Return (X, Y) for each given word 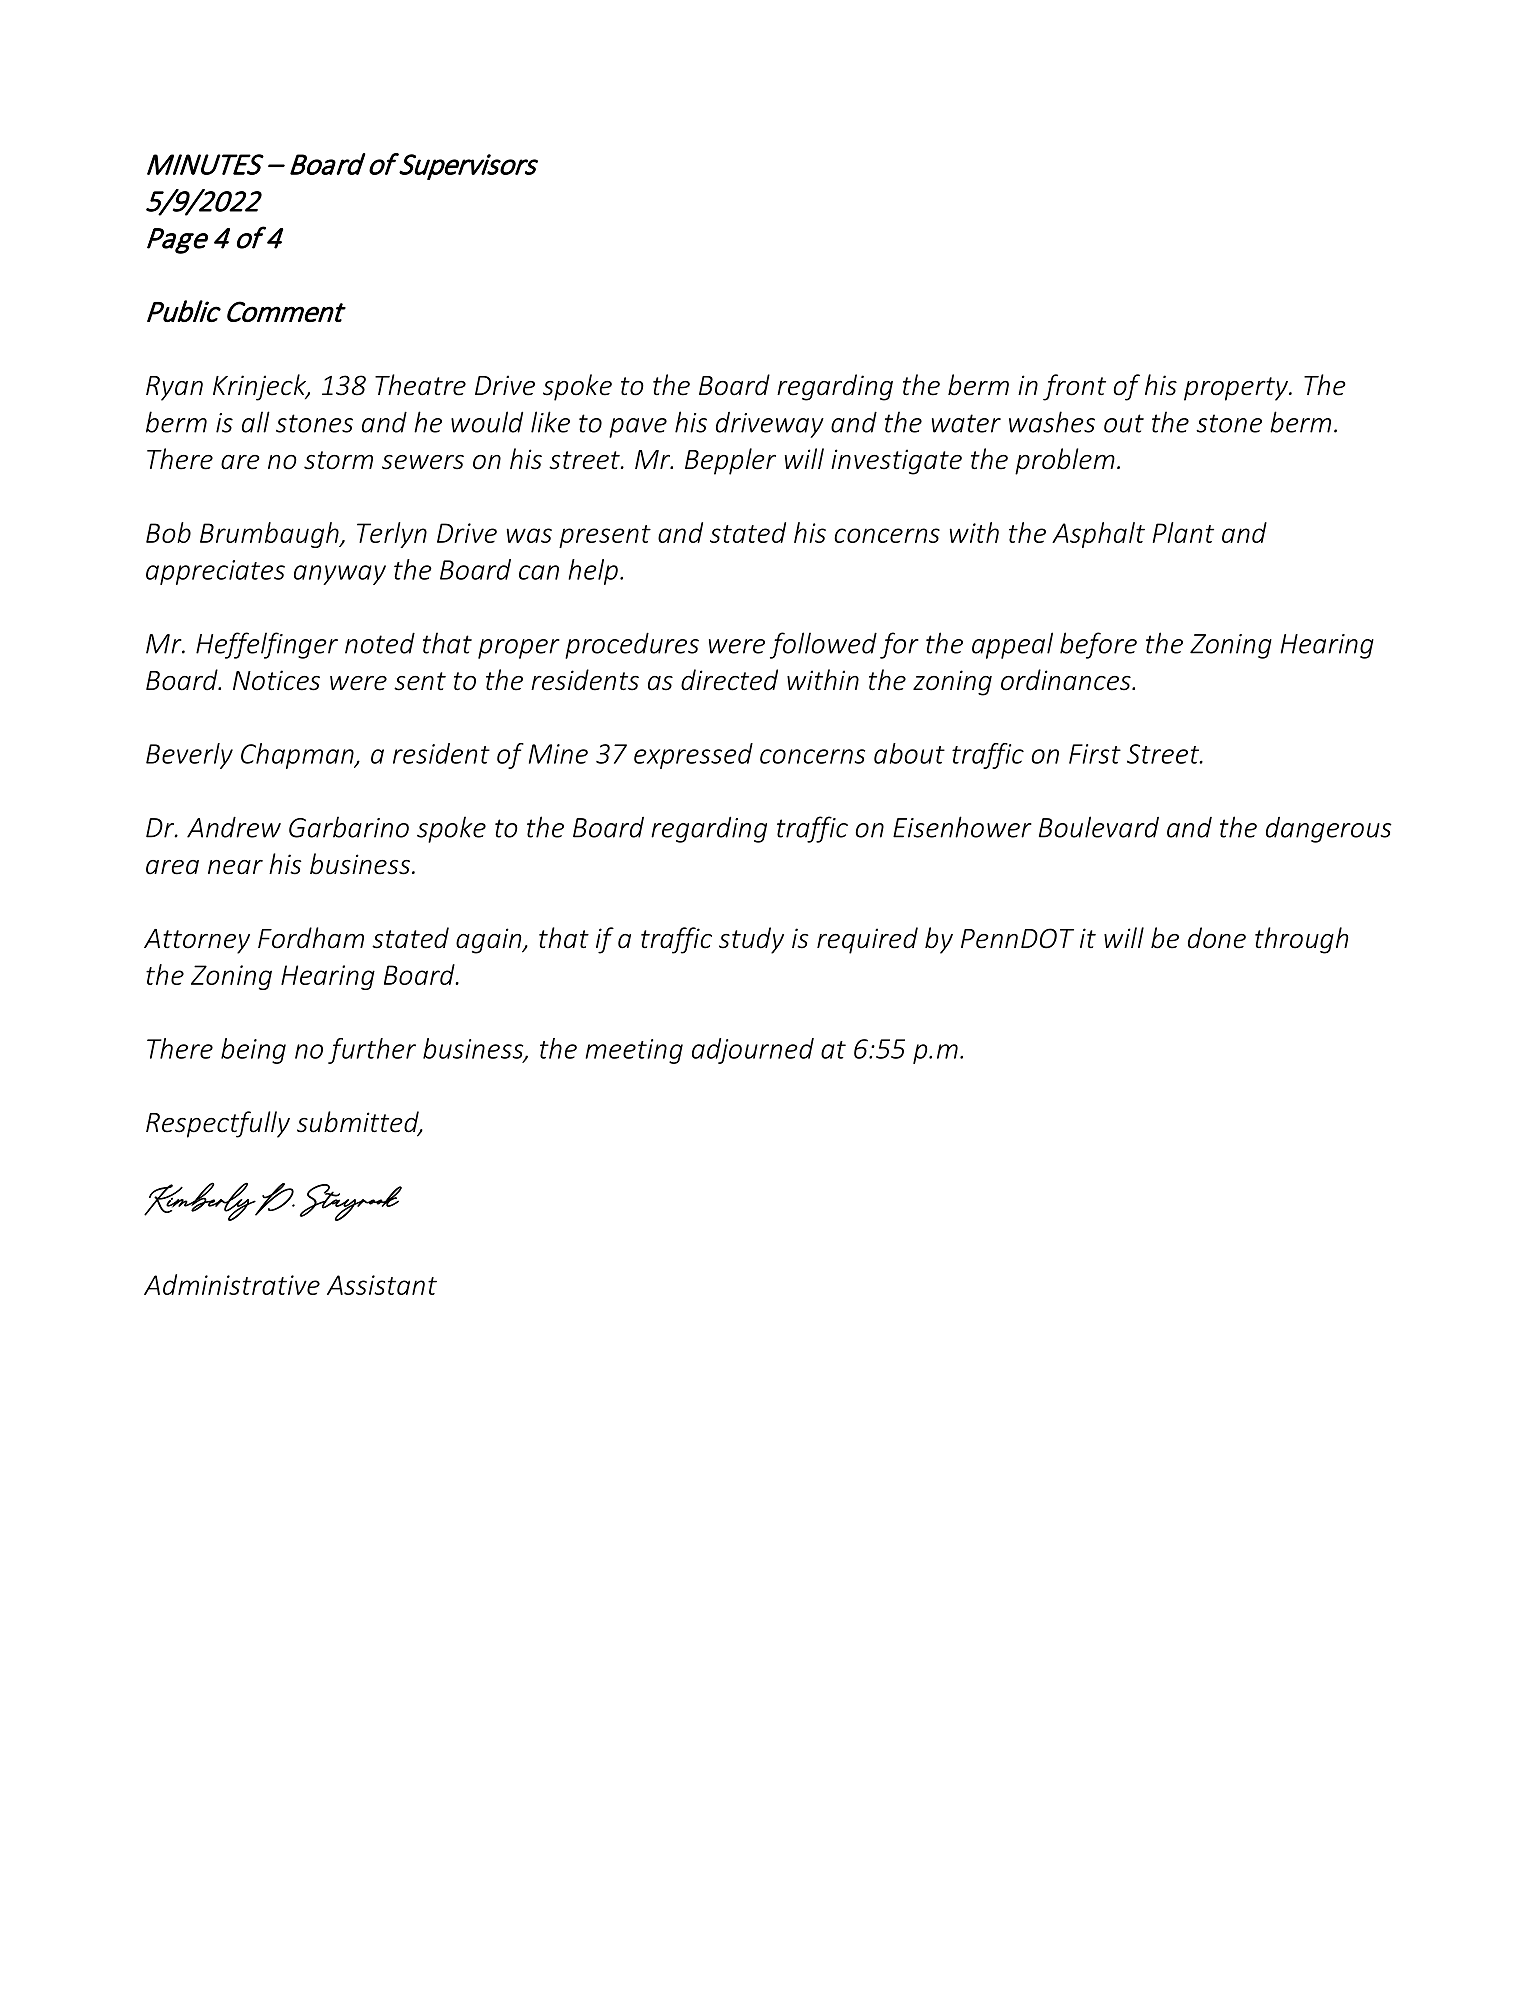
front (1074, 387)
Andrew (234, 827)
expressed (693, 756)
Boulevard (1099, 827)
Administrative (232, 1284)
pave (638, 428)
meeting (634, 1051)
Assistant (382, 1285)
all (256, 422)
